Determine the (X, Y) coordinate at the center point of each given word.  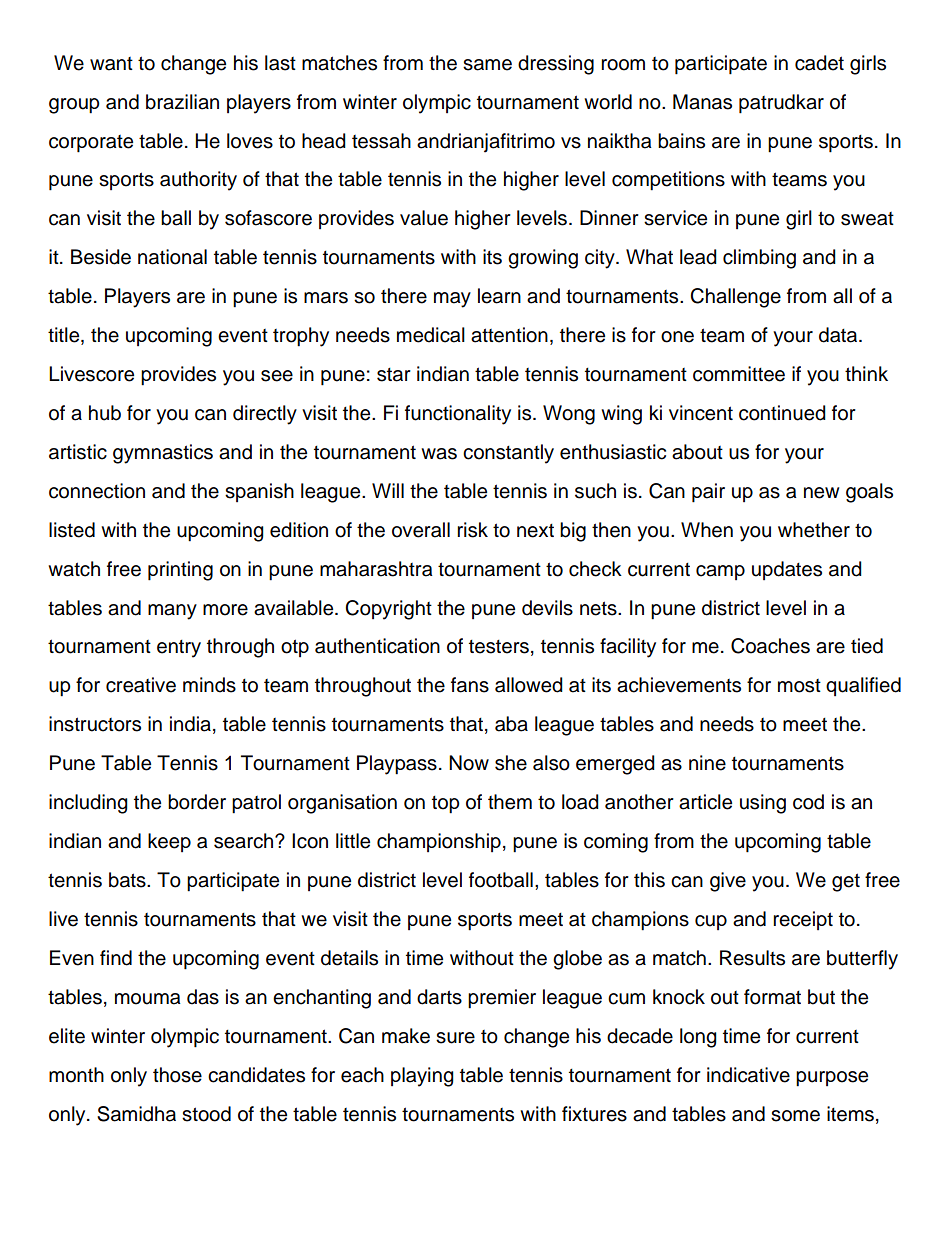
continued (782, 413)
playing (422, 1077)
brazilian (182, 102)
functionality (458, 415)
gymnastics (163, 454)
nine (707, 763)
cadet (819, 63)
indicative (748, 1075)
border (197, 802)
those (177, 1075)
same (487, 65)
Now (469, 763)
